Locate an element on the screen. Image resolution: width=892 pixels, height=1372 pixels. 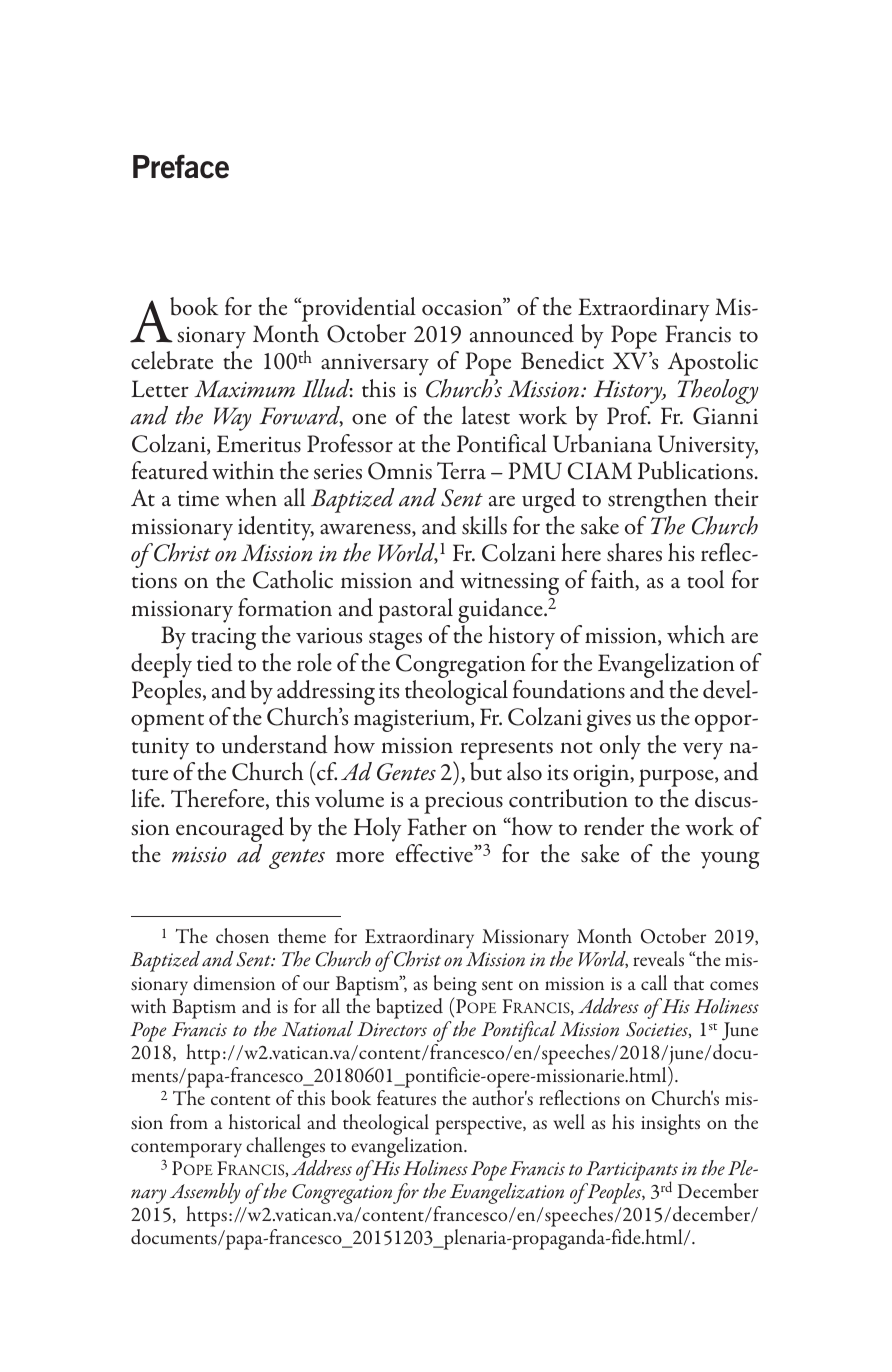
time is located at coordinates (198, 499).
